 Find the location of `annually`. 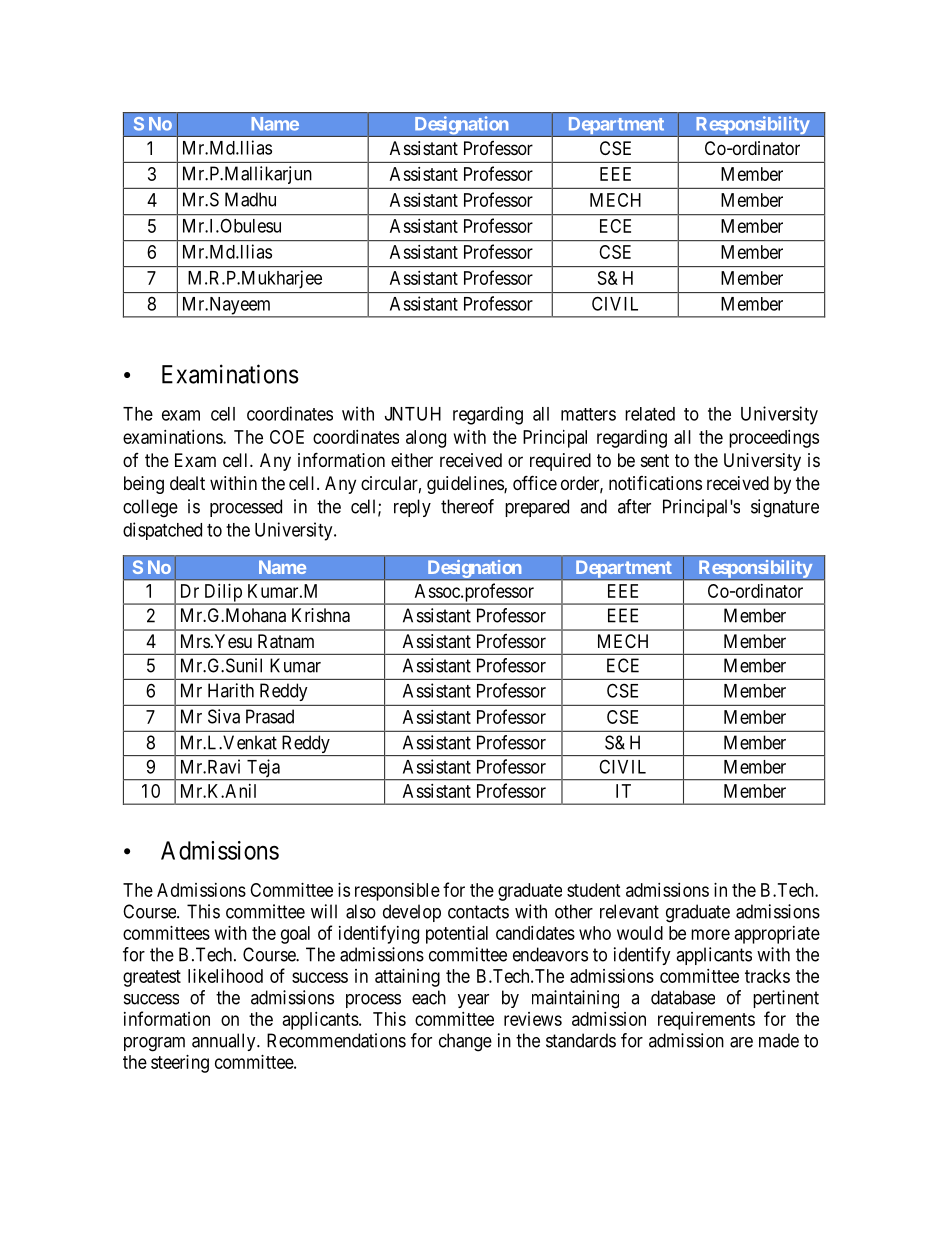

annually is located at coordinates (225, 1042).
